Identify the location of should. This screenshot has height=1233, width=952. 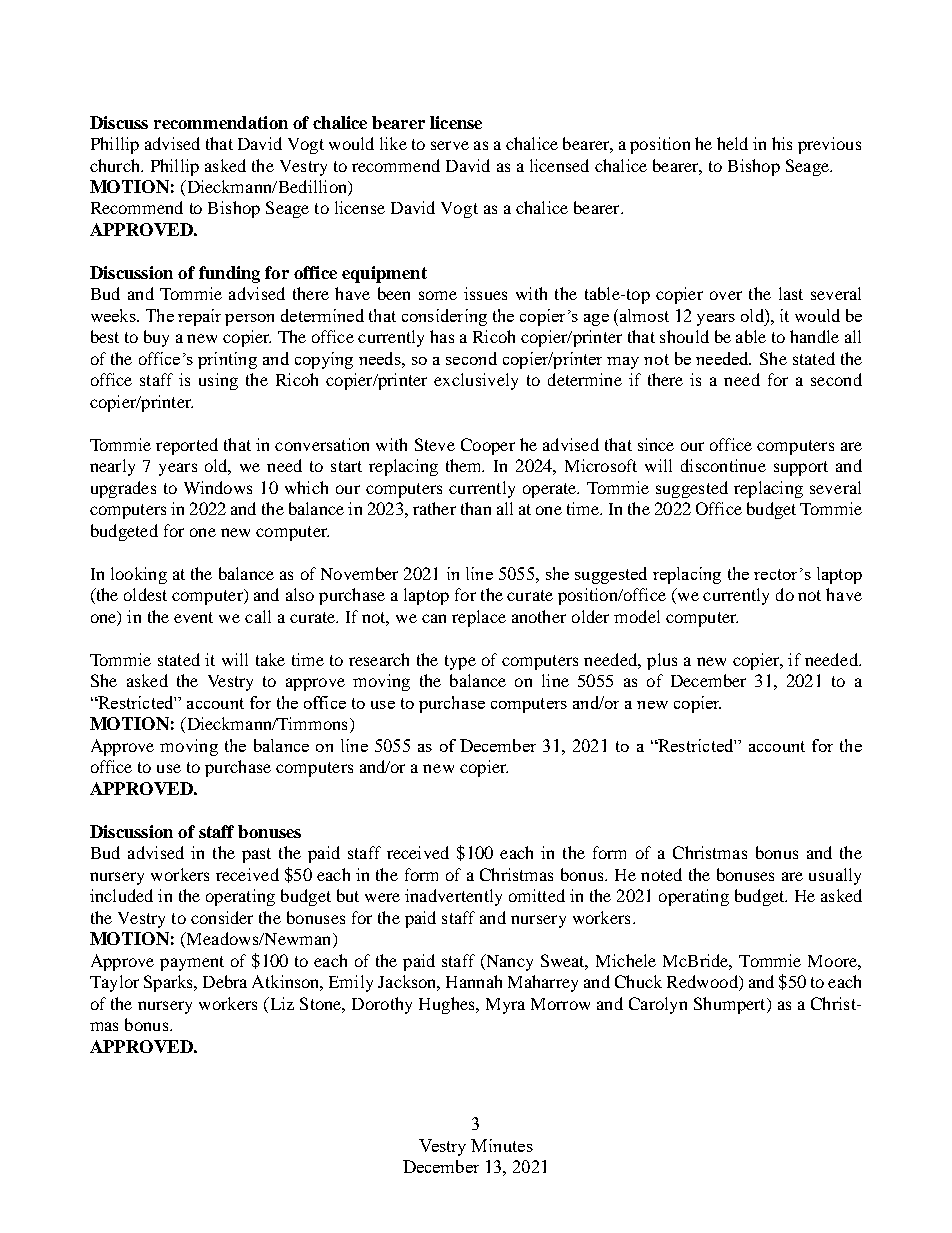
(684, 336).
